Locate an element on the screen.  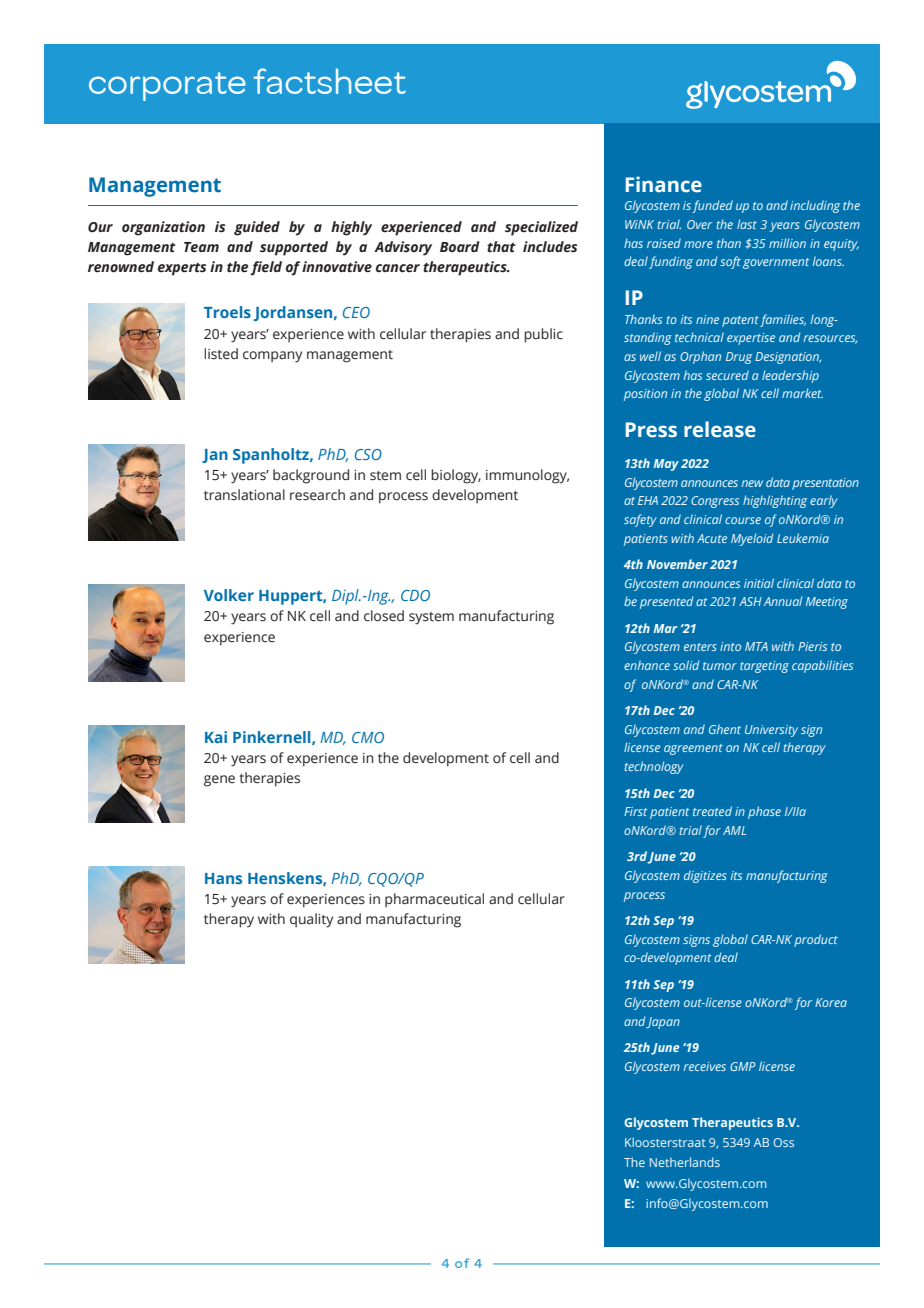
specialized is located at coordinates (541, 228).
